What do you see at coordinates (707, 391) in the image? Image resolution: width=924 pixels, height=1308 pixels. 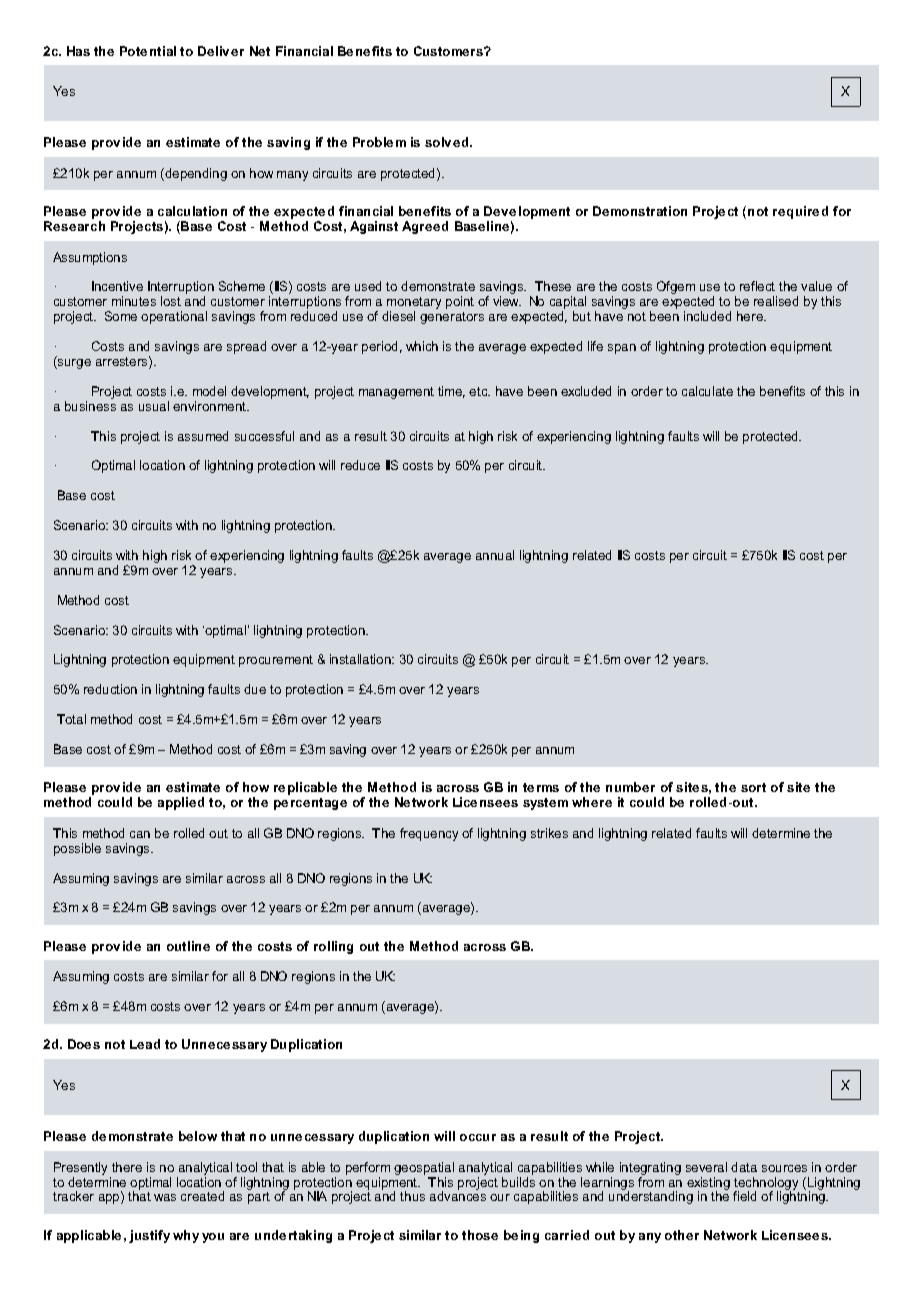 I see `calculate` at bounding box center [707, 391].
